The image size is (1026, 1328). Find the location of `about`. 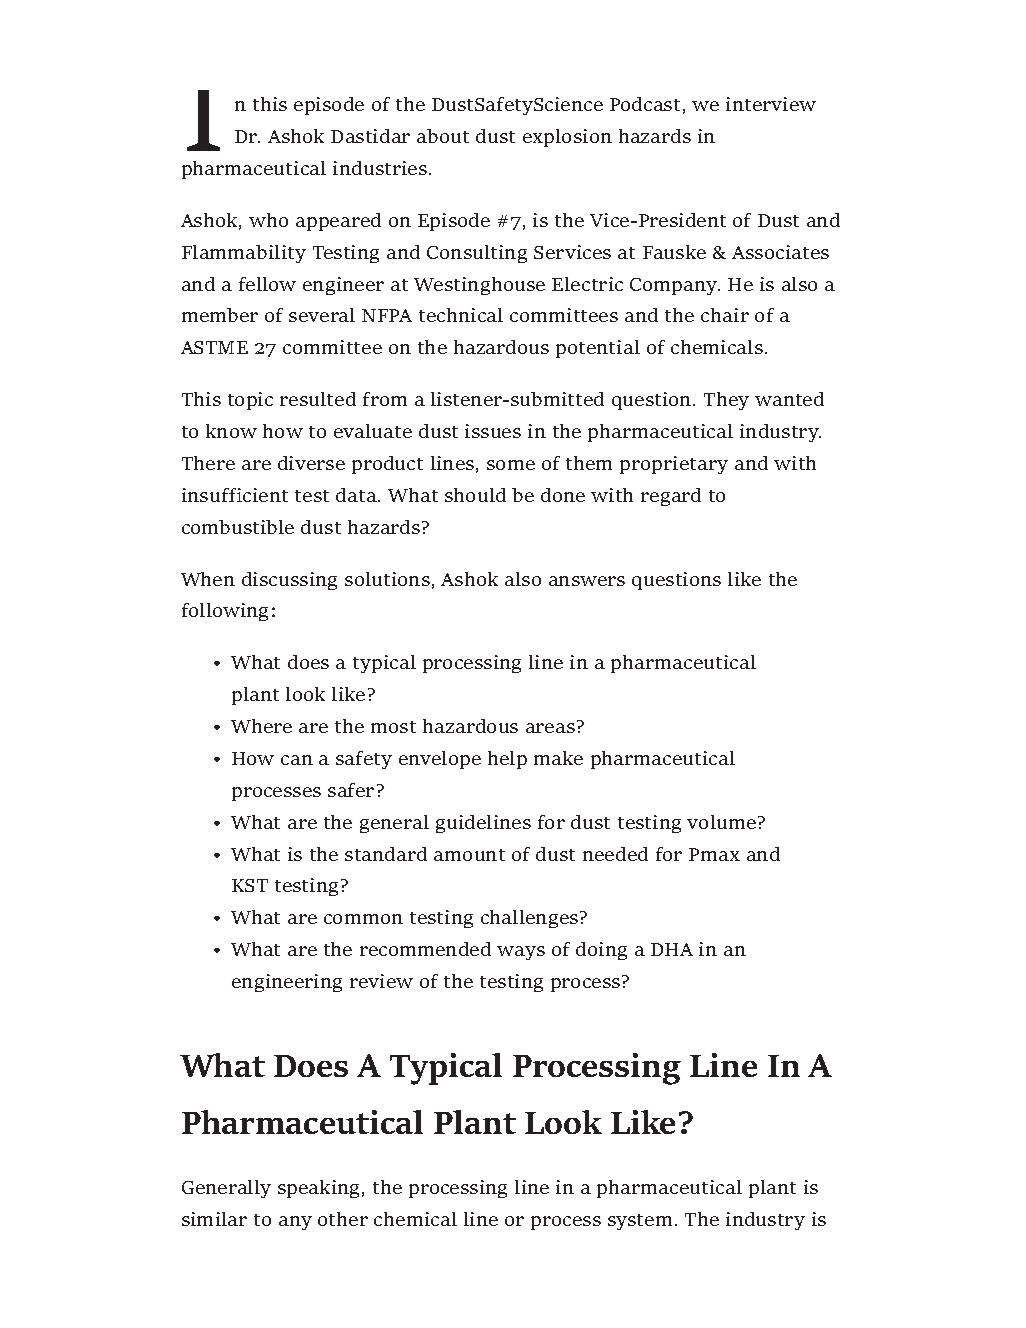

about is located at coordinates (443, 136).
